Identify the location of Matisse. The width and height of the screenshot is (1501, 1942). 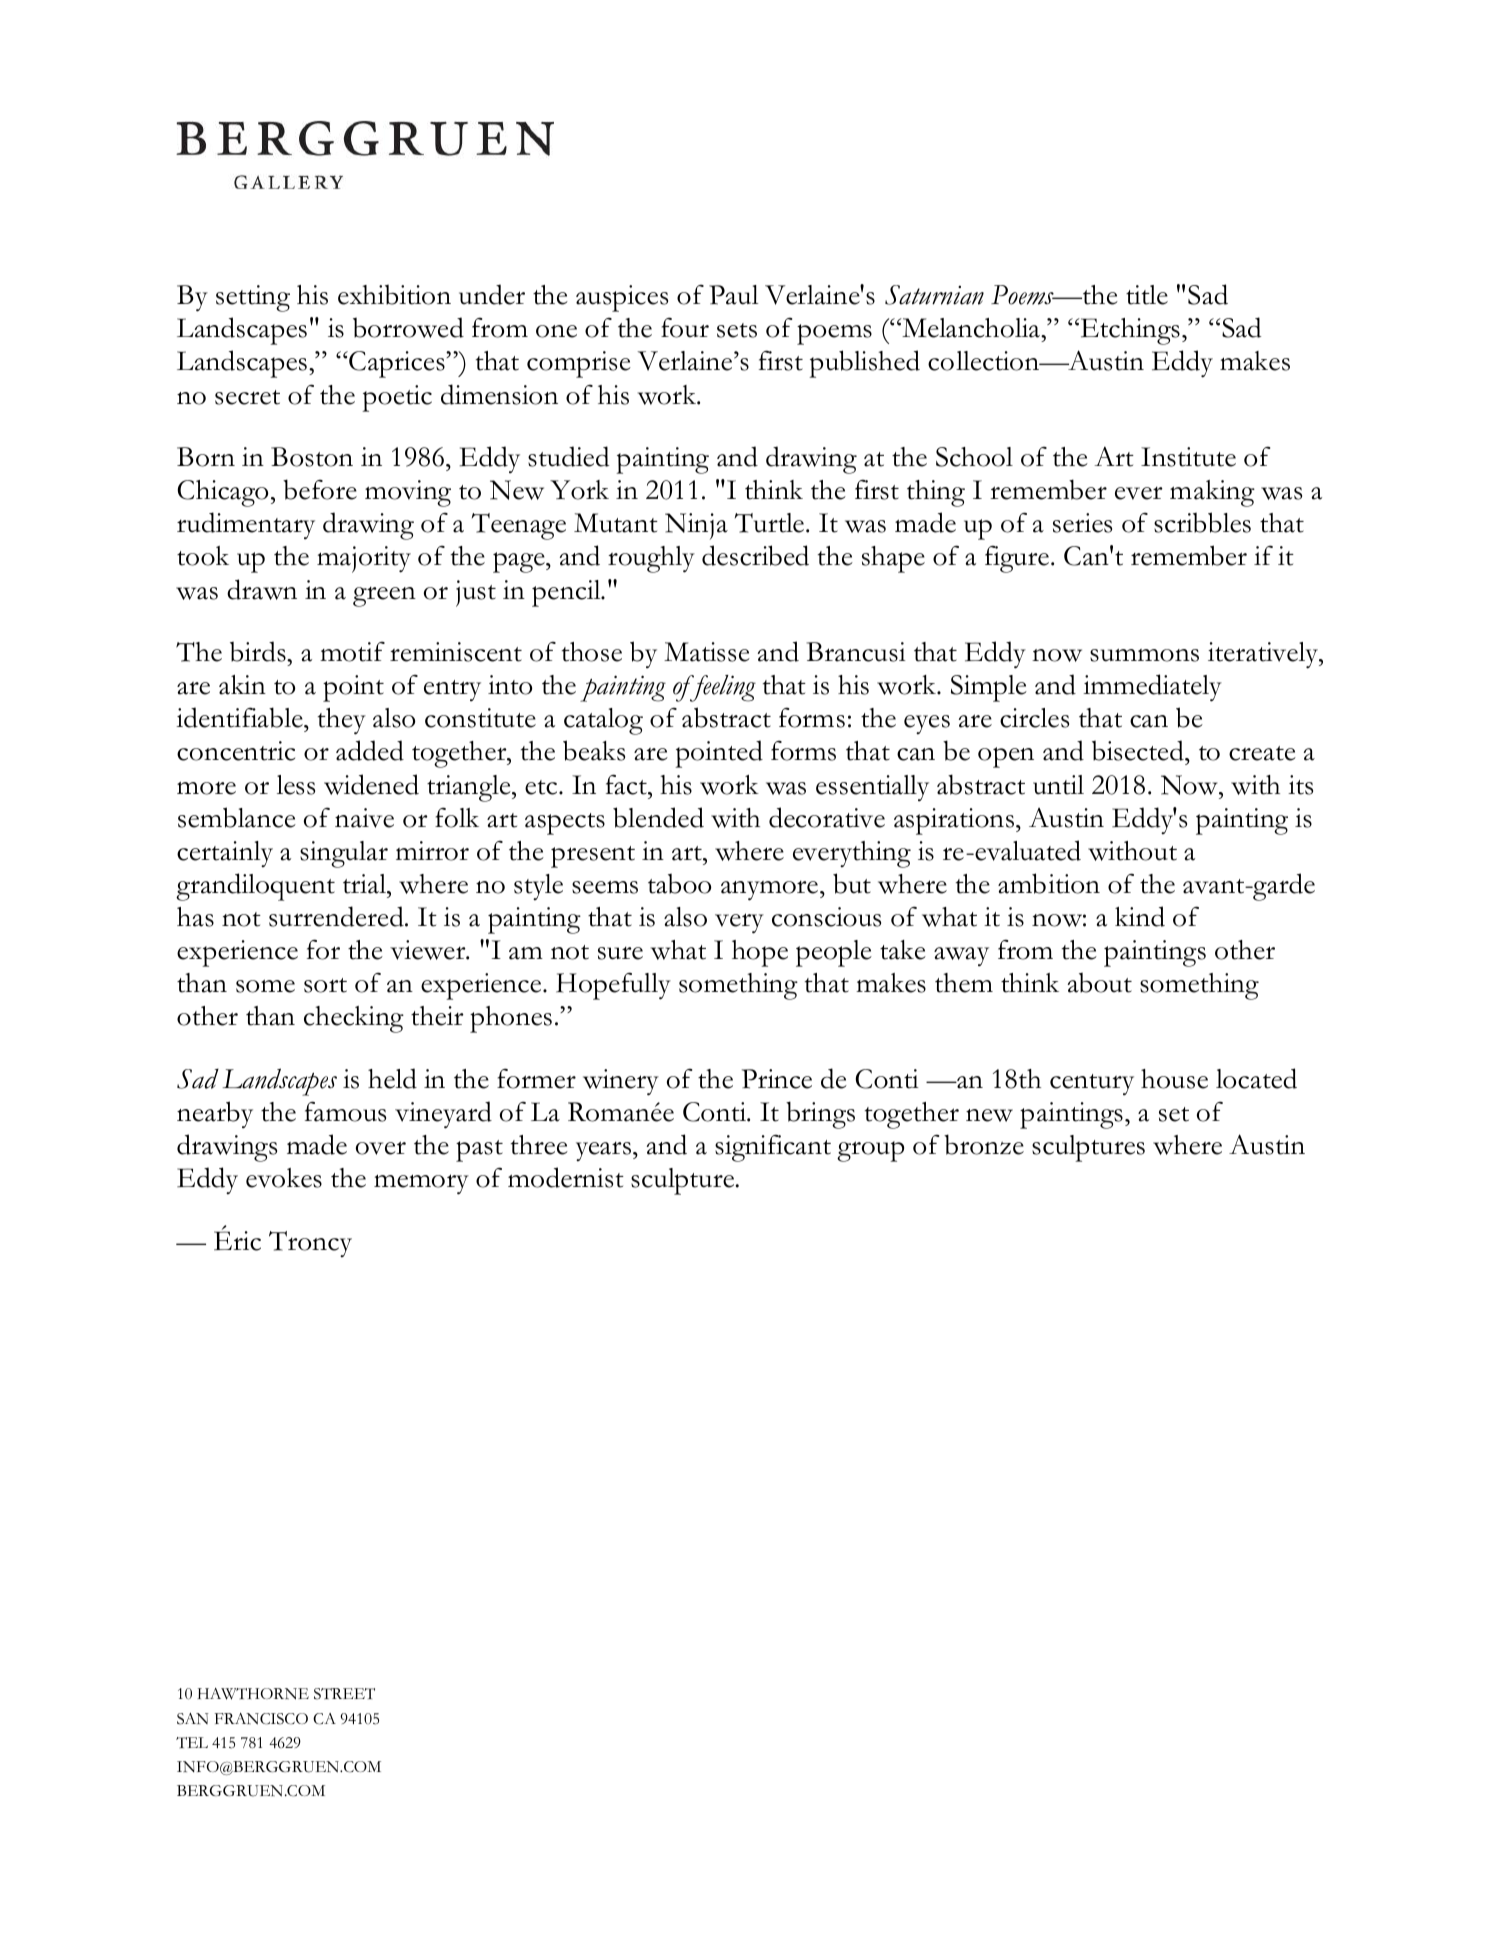
(707, 652).
